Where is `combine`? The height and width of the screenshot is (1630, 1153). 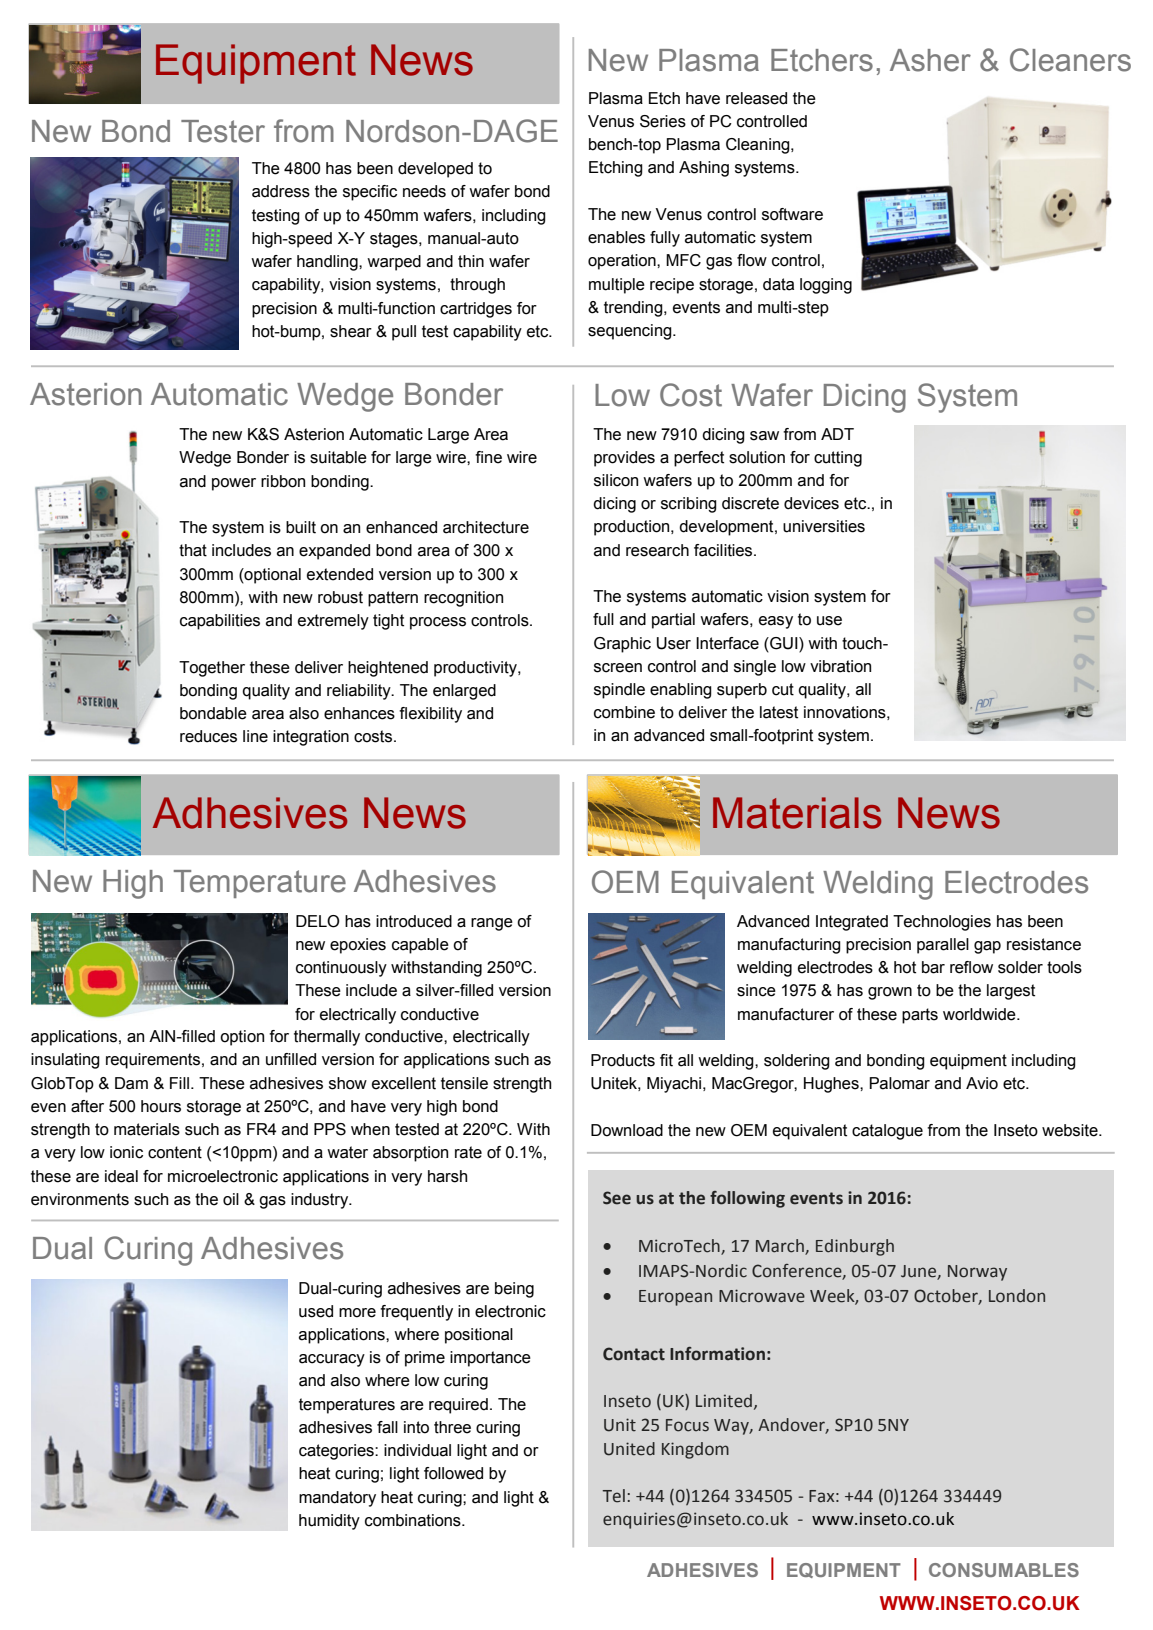
combine is located at coordinates (624, 712).
